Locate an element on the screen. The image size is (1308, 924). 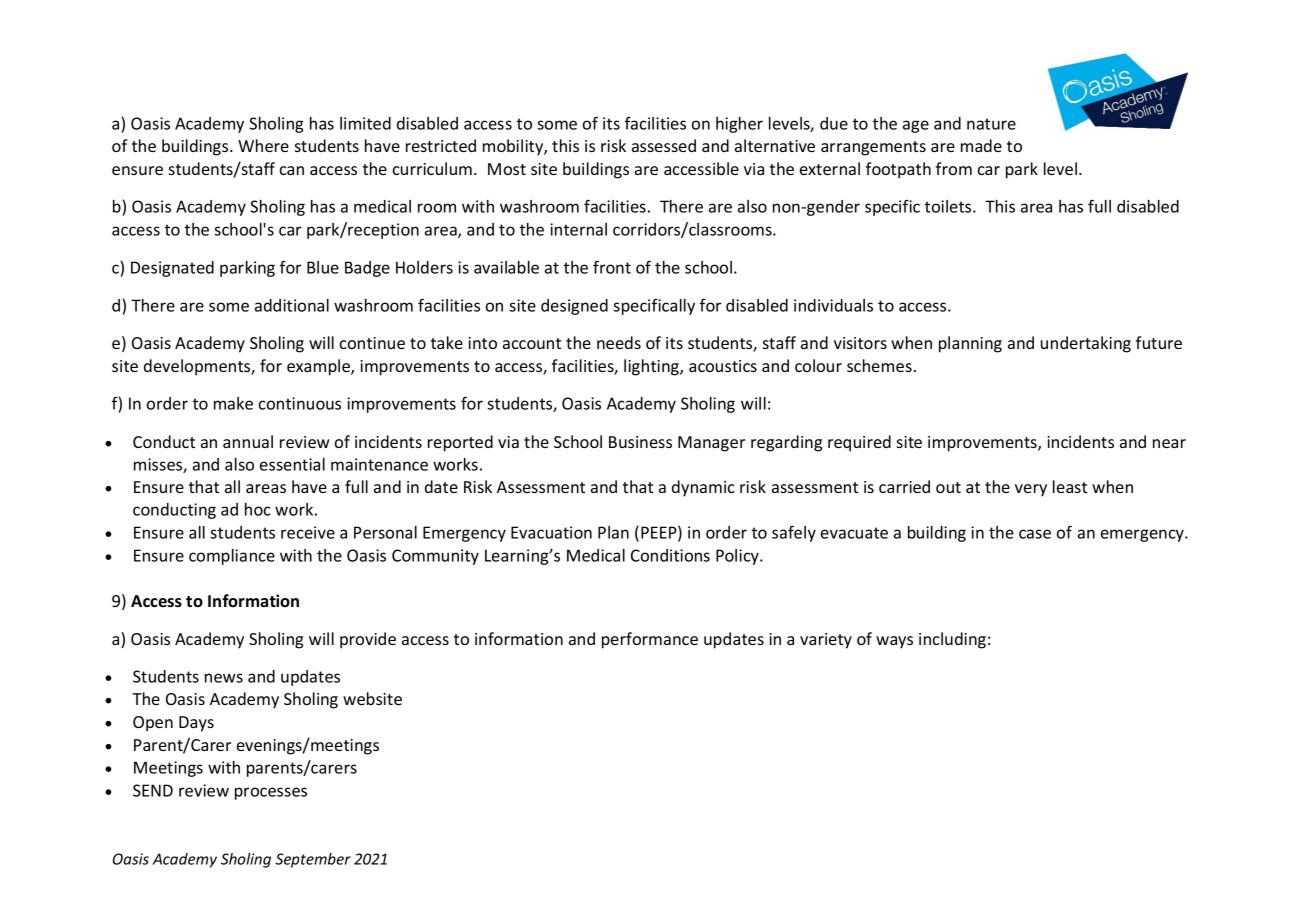
front is located at coordinates (612, 267).
